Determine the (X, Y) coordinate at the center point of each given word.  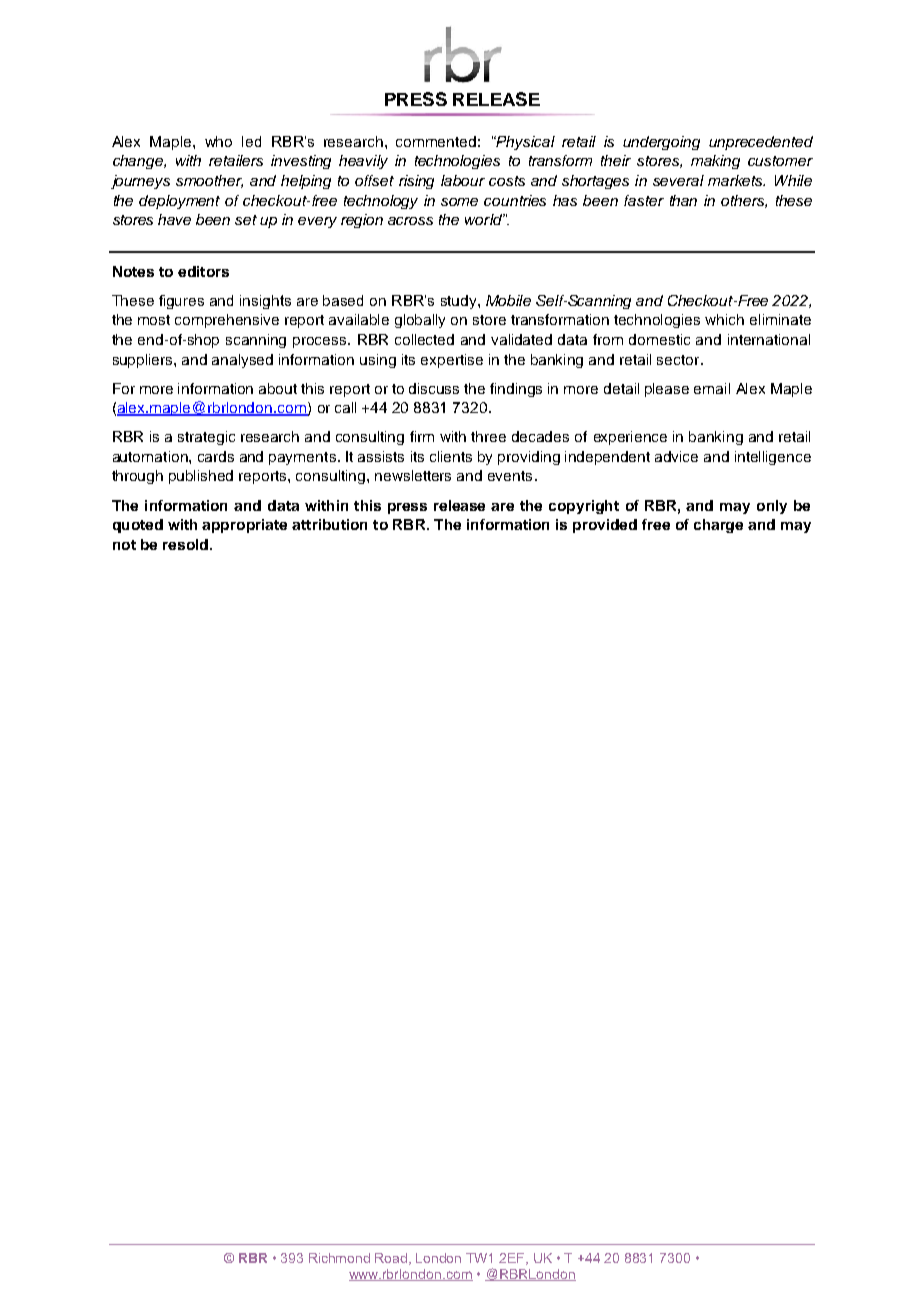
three (488, 436)
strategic (206, 438)
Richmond (339, 1258)
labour (463, 180)
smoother (209, 181)
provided (605, 526)
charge (718, 526)
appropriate (244, 526)
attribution (329, 524)
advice (676, 456)
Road (392, 1259)
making (715, 162)
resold (185, 544)
